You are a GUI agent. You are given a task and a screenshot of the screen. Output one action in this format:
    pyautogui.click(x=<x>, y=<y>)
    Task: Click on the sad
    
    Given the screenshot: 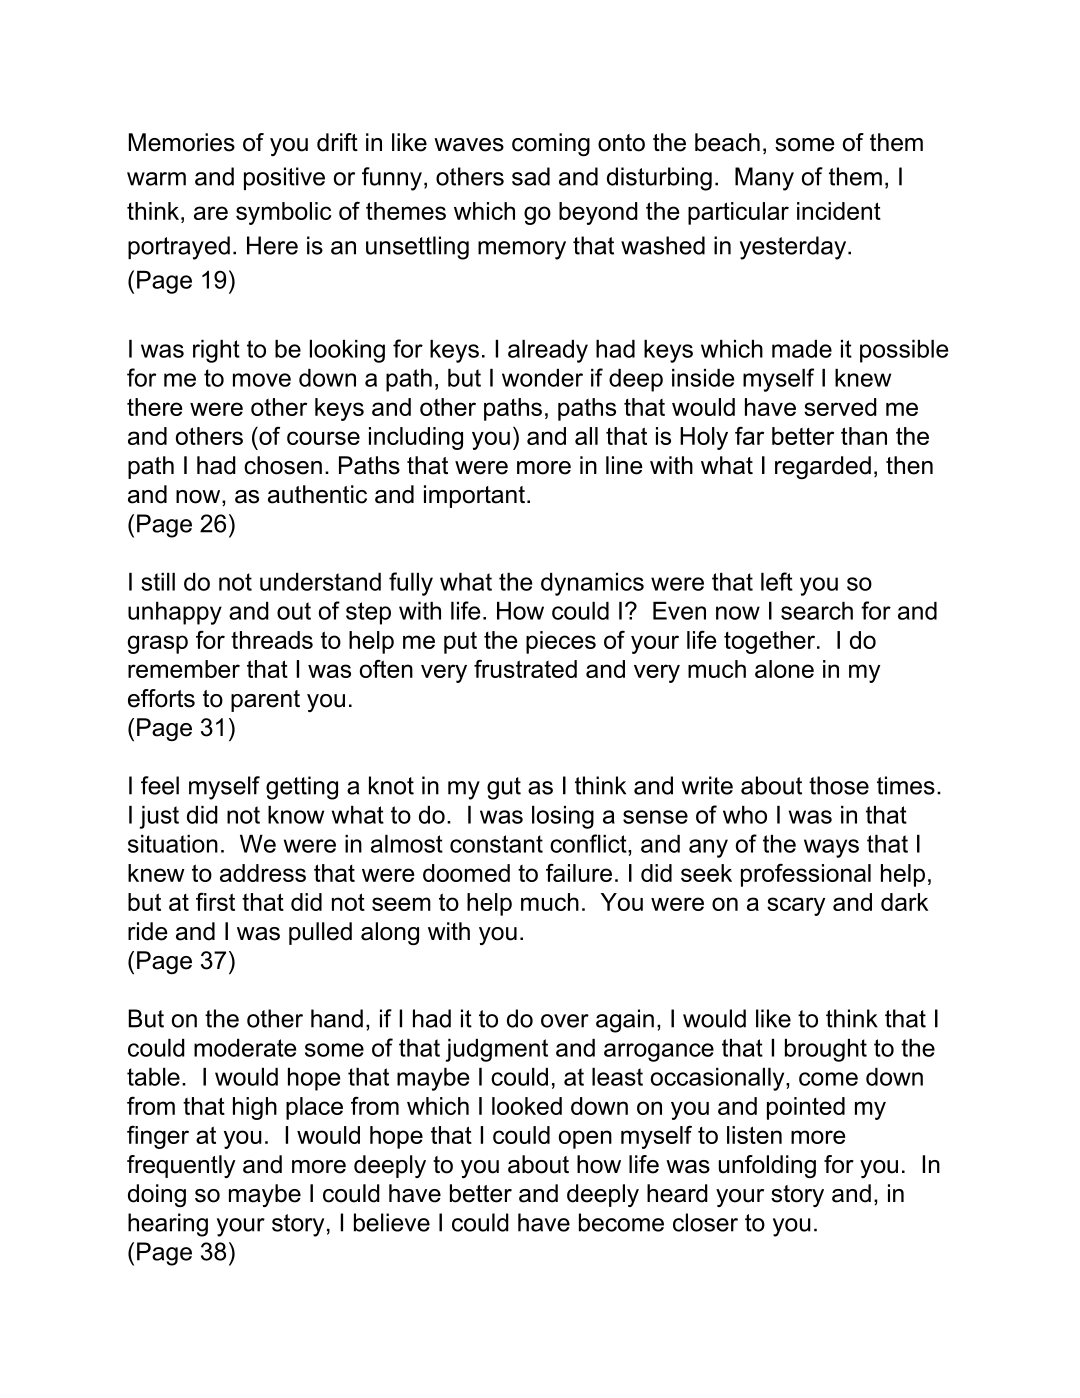 What is the action you would take?
    pyautogui.click(x=531, y=176)
